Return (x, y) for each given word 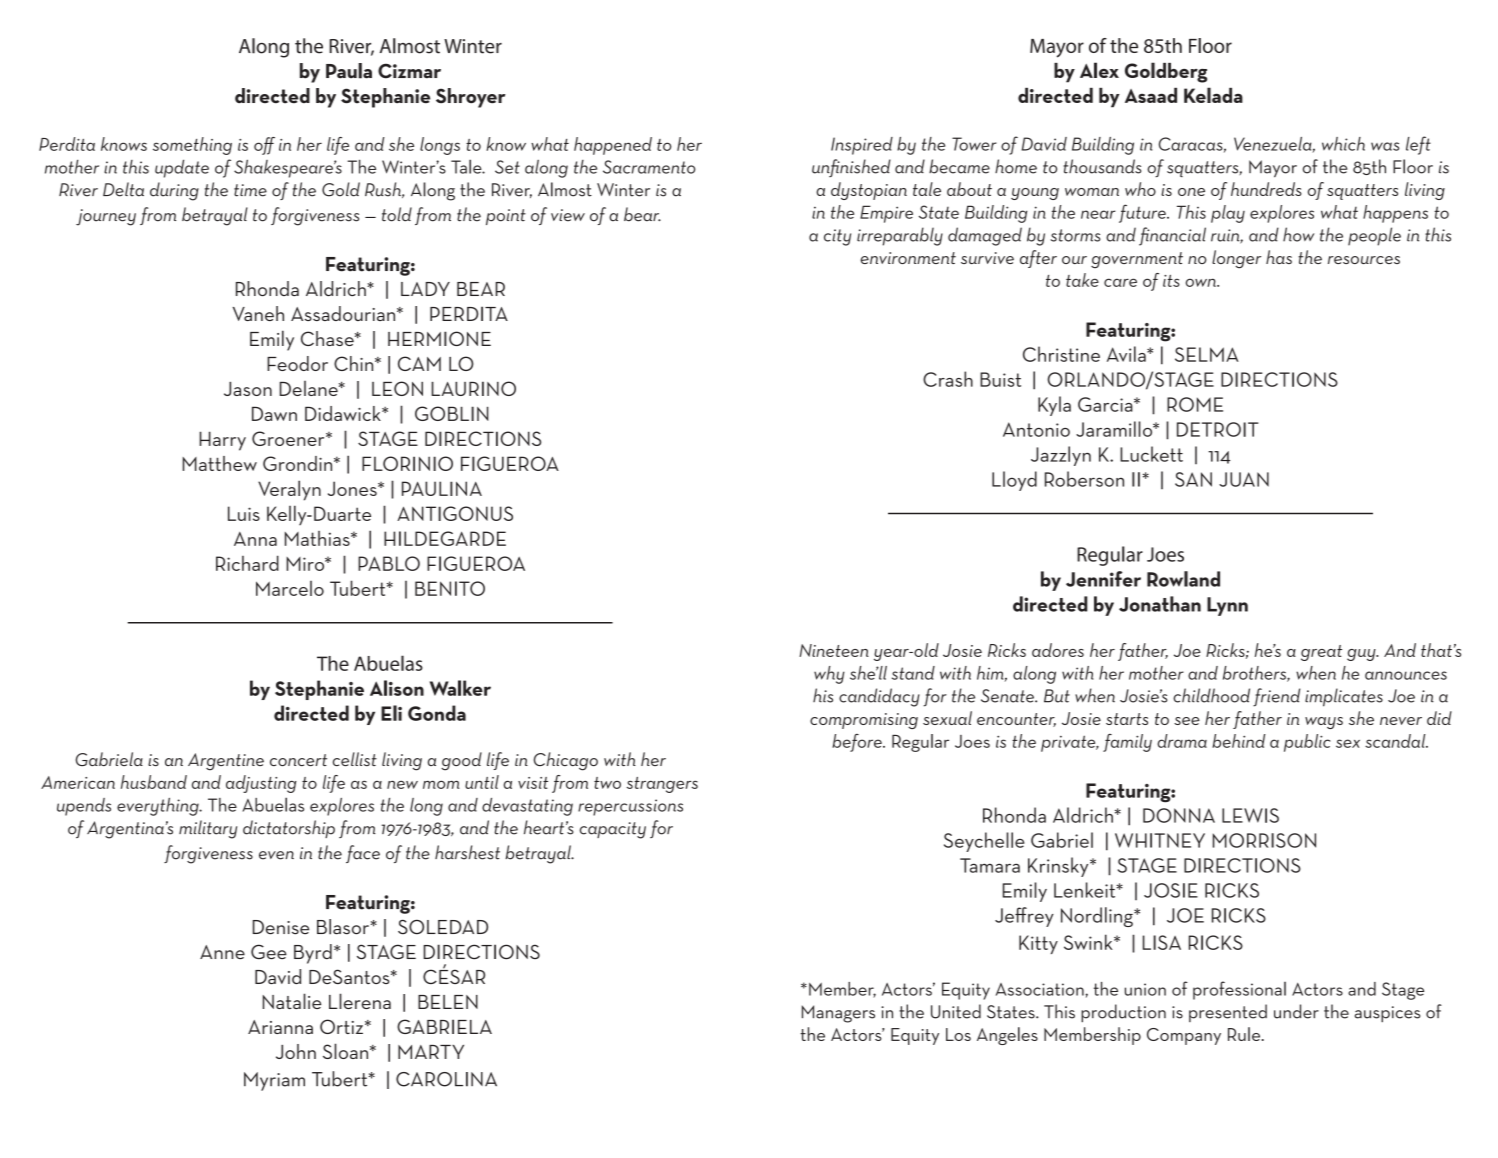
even (276, 855)
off (264, 146)
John (296, 1051)
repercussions (630, 807)
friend (1276, 697)
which (1343, 144)
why (829, 675)
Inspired (862, 146)
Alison (397, 688)
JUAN (1244, 479)
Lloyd (1014, 481)
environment (908, 258)
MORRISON (1264, 840)
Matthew (219, 463)
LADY (425, 289)
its (1171, 281)
